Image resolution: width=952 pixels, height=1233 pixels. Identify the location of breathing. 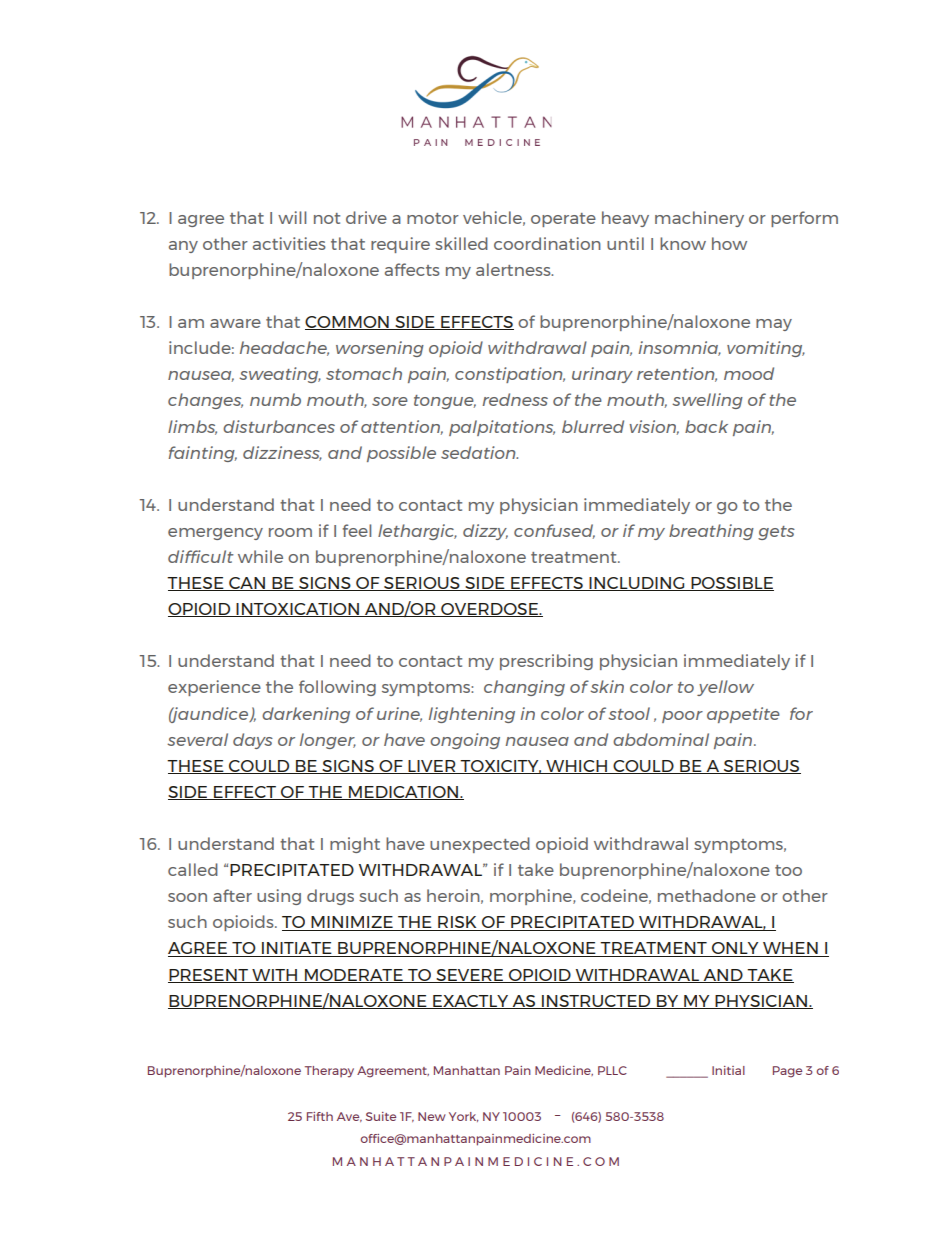
(711, 532).
